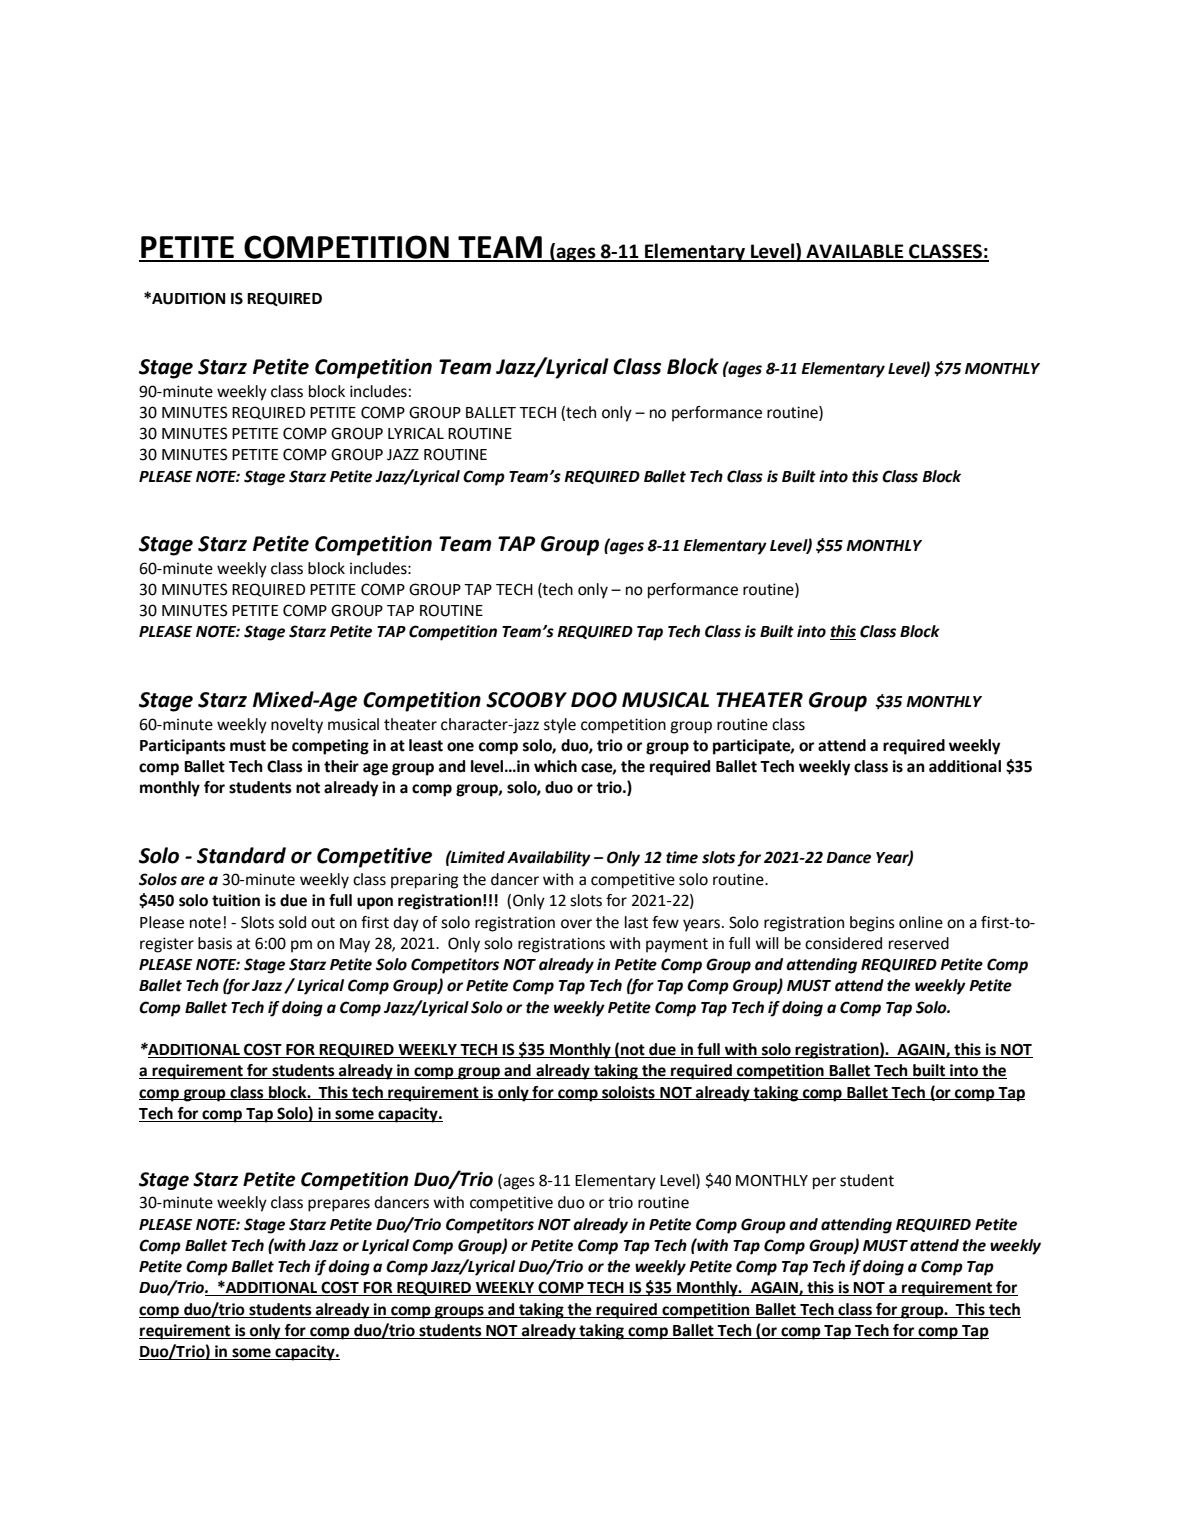 This screenshot has height=1531, width=1183. What do you see at coordinates (560, 726) in the screenshot?
I see `style` at bounding box center [560, 726].
